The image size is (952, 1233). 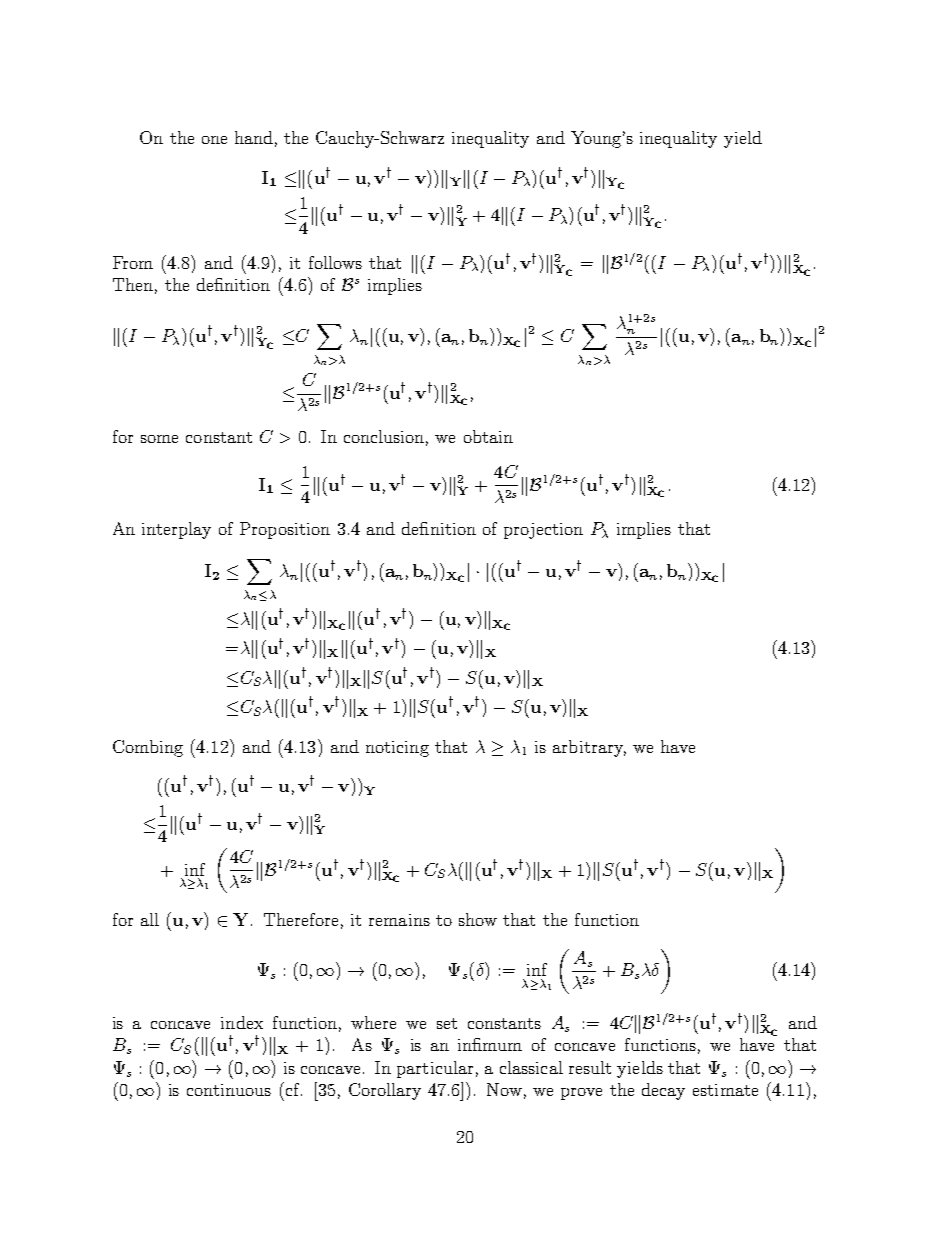 I want to click on show, so click(x=478, y=919).
